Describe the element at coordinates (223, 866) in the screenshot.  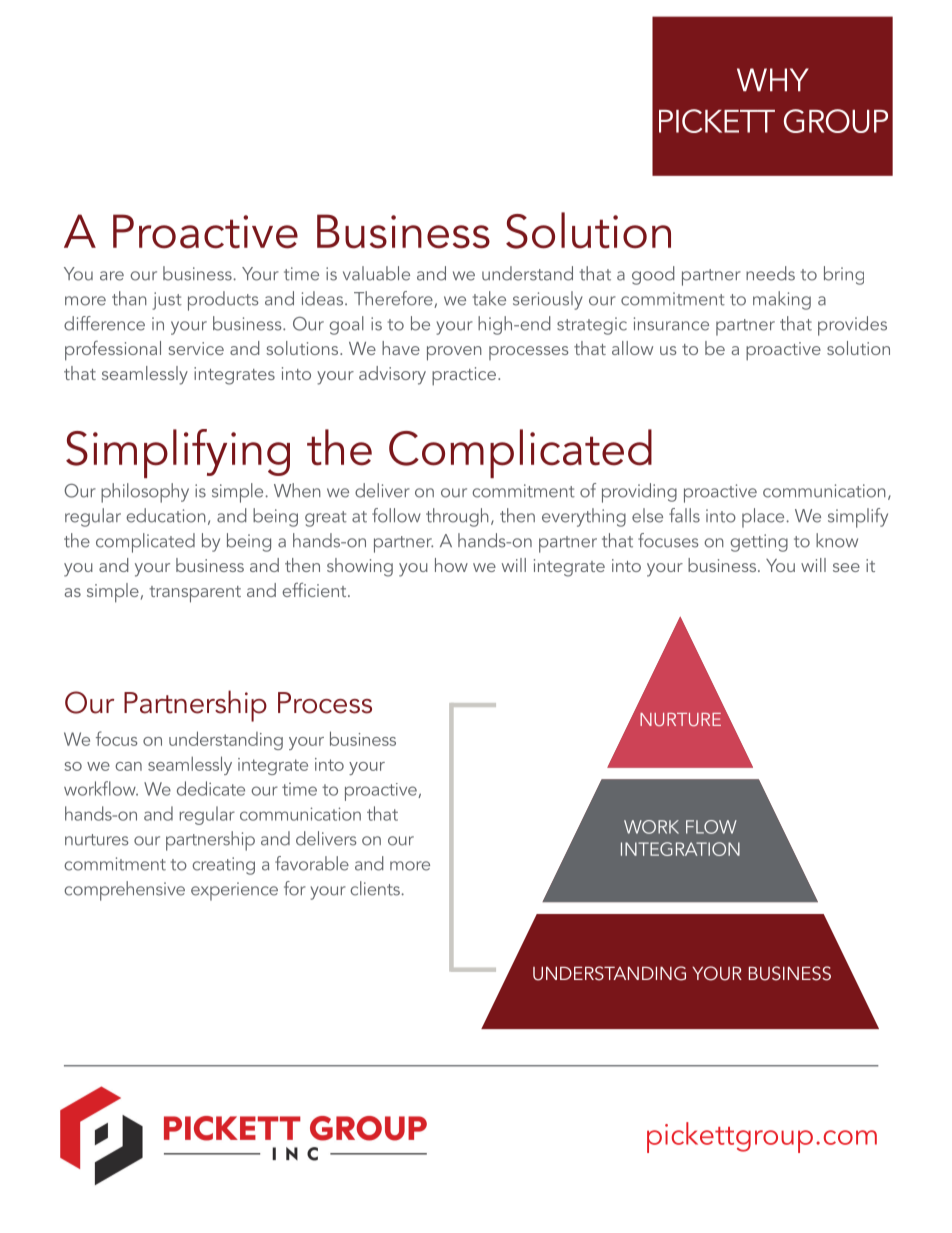
I see `creating` at that location.
